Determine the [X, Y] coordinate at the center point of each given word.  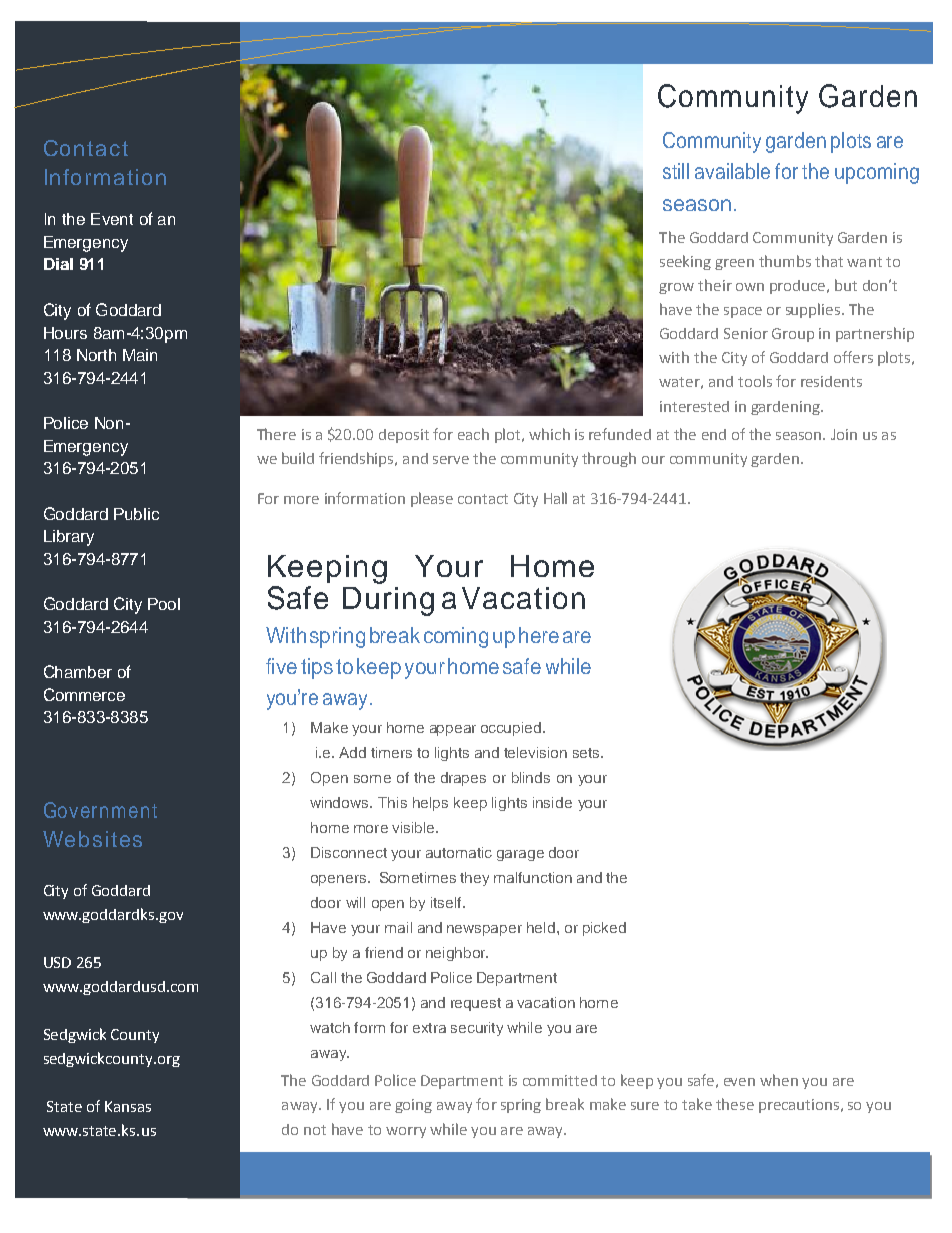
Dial [58, 264]
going [413, 1106]
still [676, 171]
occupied [512, 729]
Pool [164, 604]
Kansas [128, 1106]
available [732, 171]
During [388, 601]
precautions [799, 1106]
